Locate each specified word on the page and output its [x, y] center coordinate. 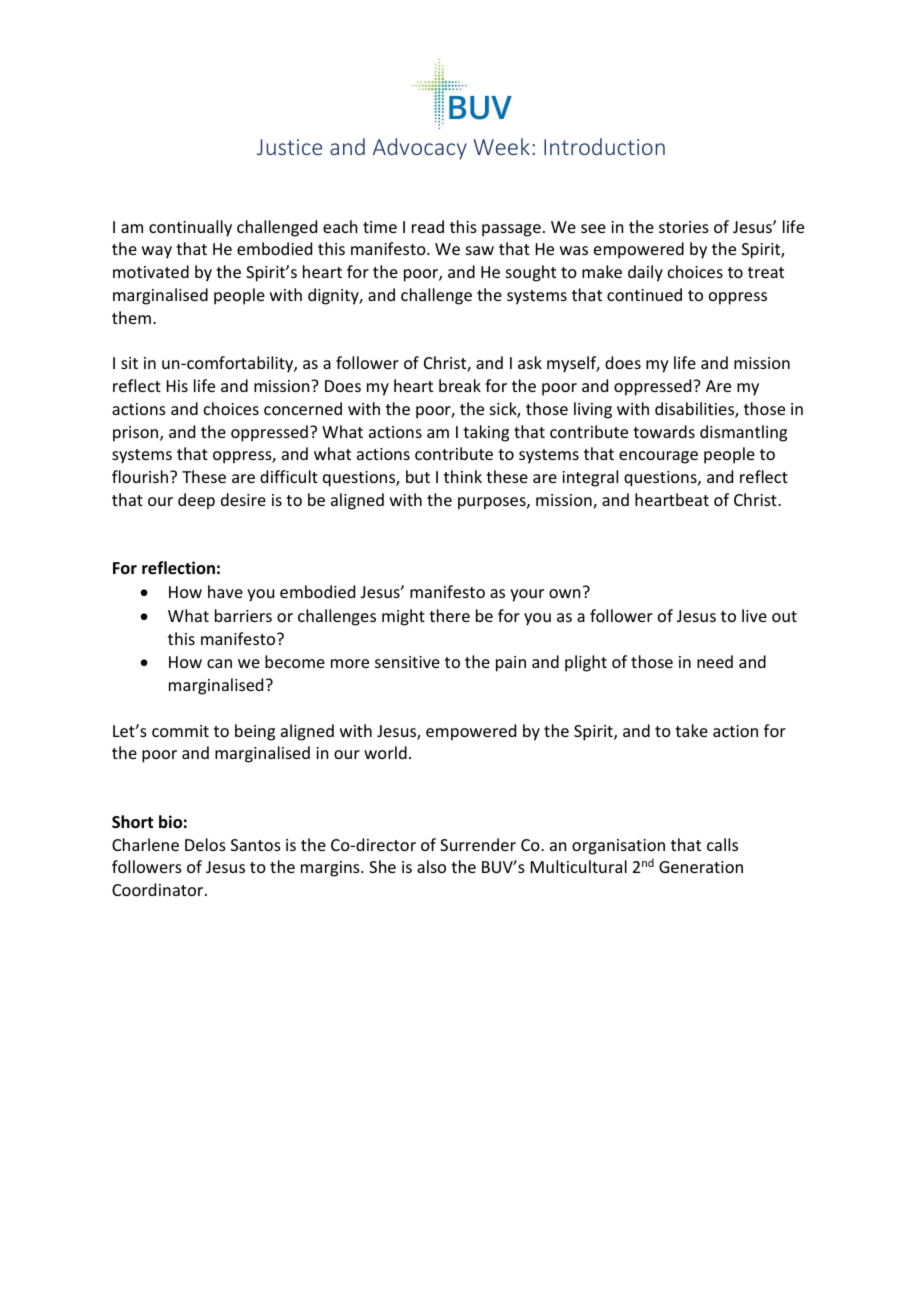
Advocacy [420, 149]
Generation [701, 867]
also [431, 866]
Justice [289, 147]
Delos [205, 844]
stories [684, 227]
